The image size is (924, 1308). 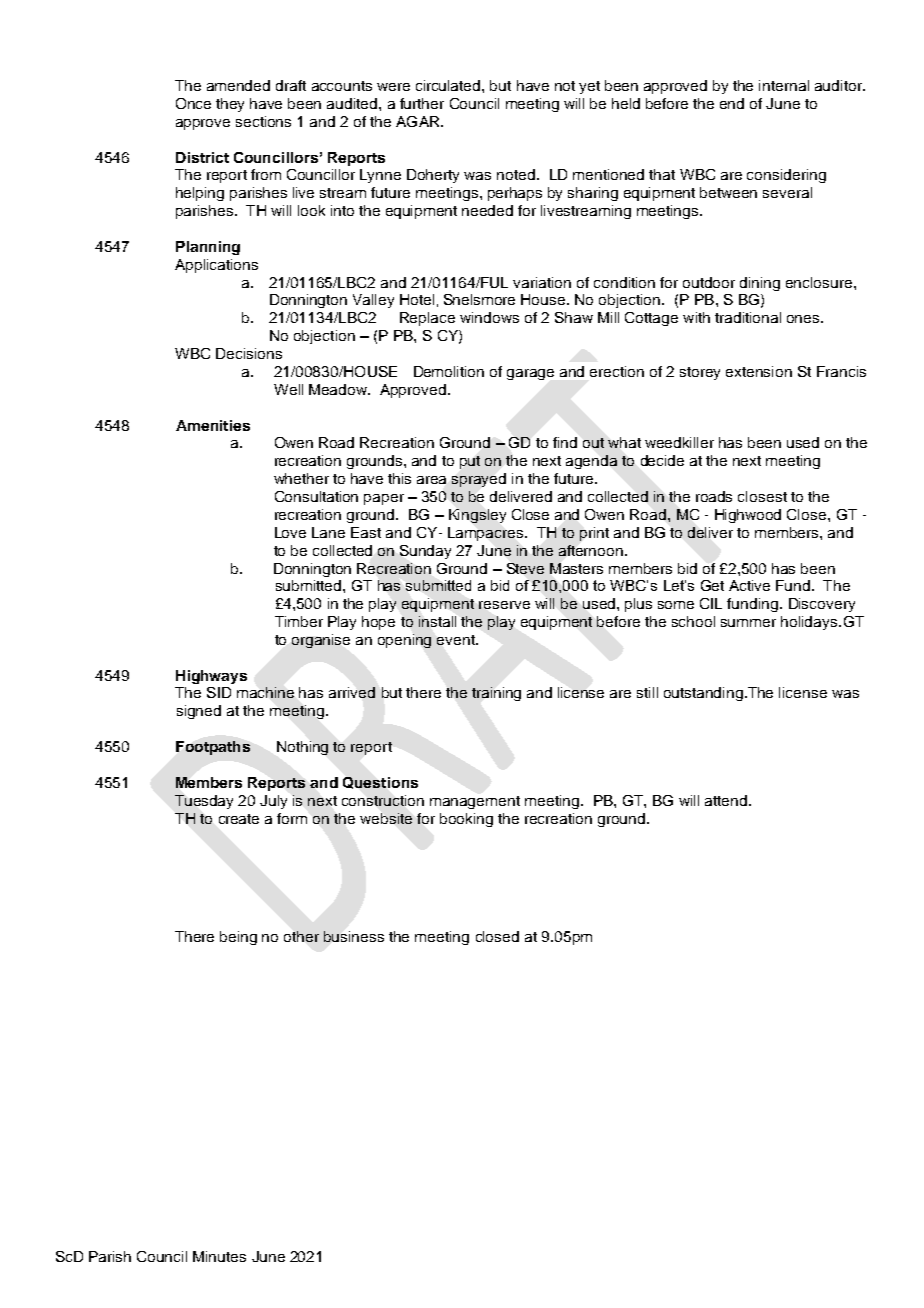 What do you see at coordinates (466, 820) in the document?
I see `booking` at bounding box center [466, 820].
